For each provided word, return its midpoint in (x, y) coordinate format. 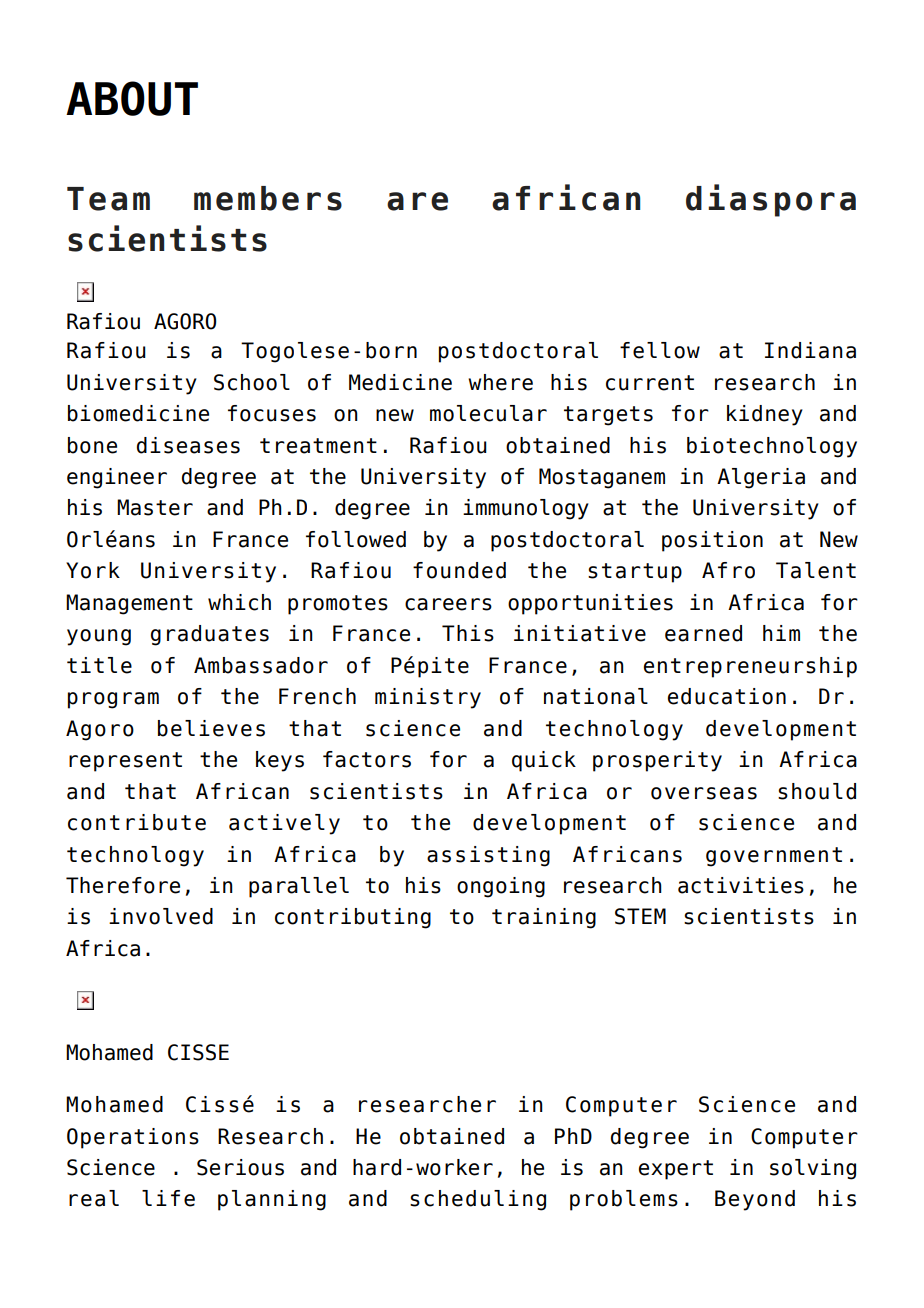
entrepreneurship (750, 667)
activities (741, 885)
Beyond (755, 1200)
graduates (210, 635)
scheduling (478, 1200)
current (650, 383)
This (468, 633)
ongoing (501, 887)
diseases (188, 445)
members (268, 198)
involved (161, 916)
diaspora (771, 200)
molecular (488, 413)
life (168, 1198)
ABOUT (132, 98)
